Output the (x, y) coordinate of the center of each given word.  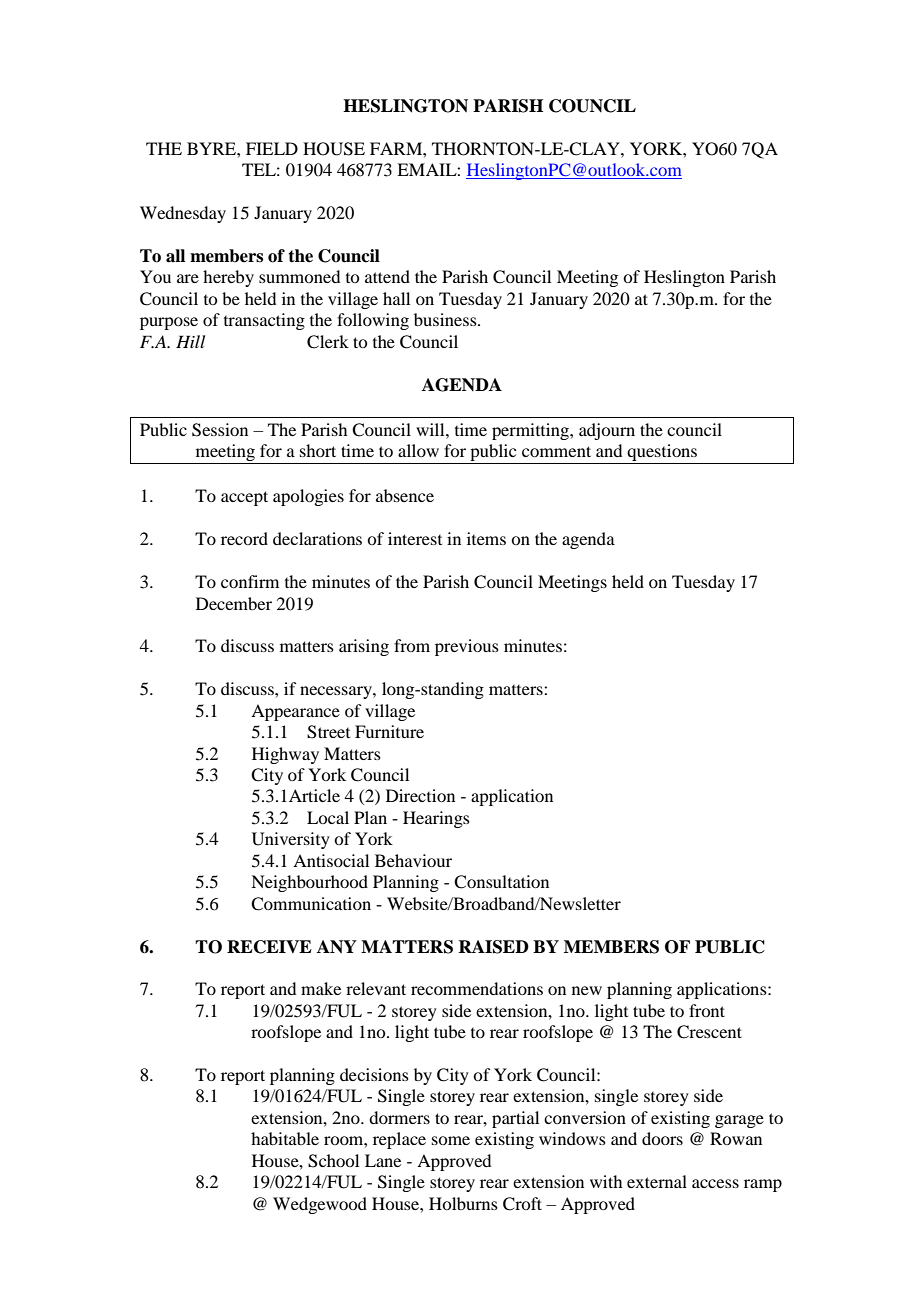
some (451, 1140)
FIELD (272, 148)
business (446, 319)
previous (467, 647)
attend (387, 276)
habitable (285, 1138)
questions (662, 454)
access (715, 1183)
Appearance (295, 712)
